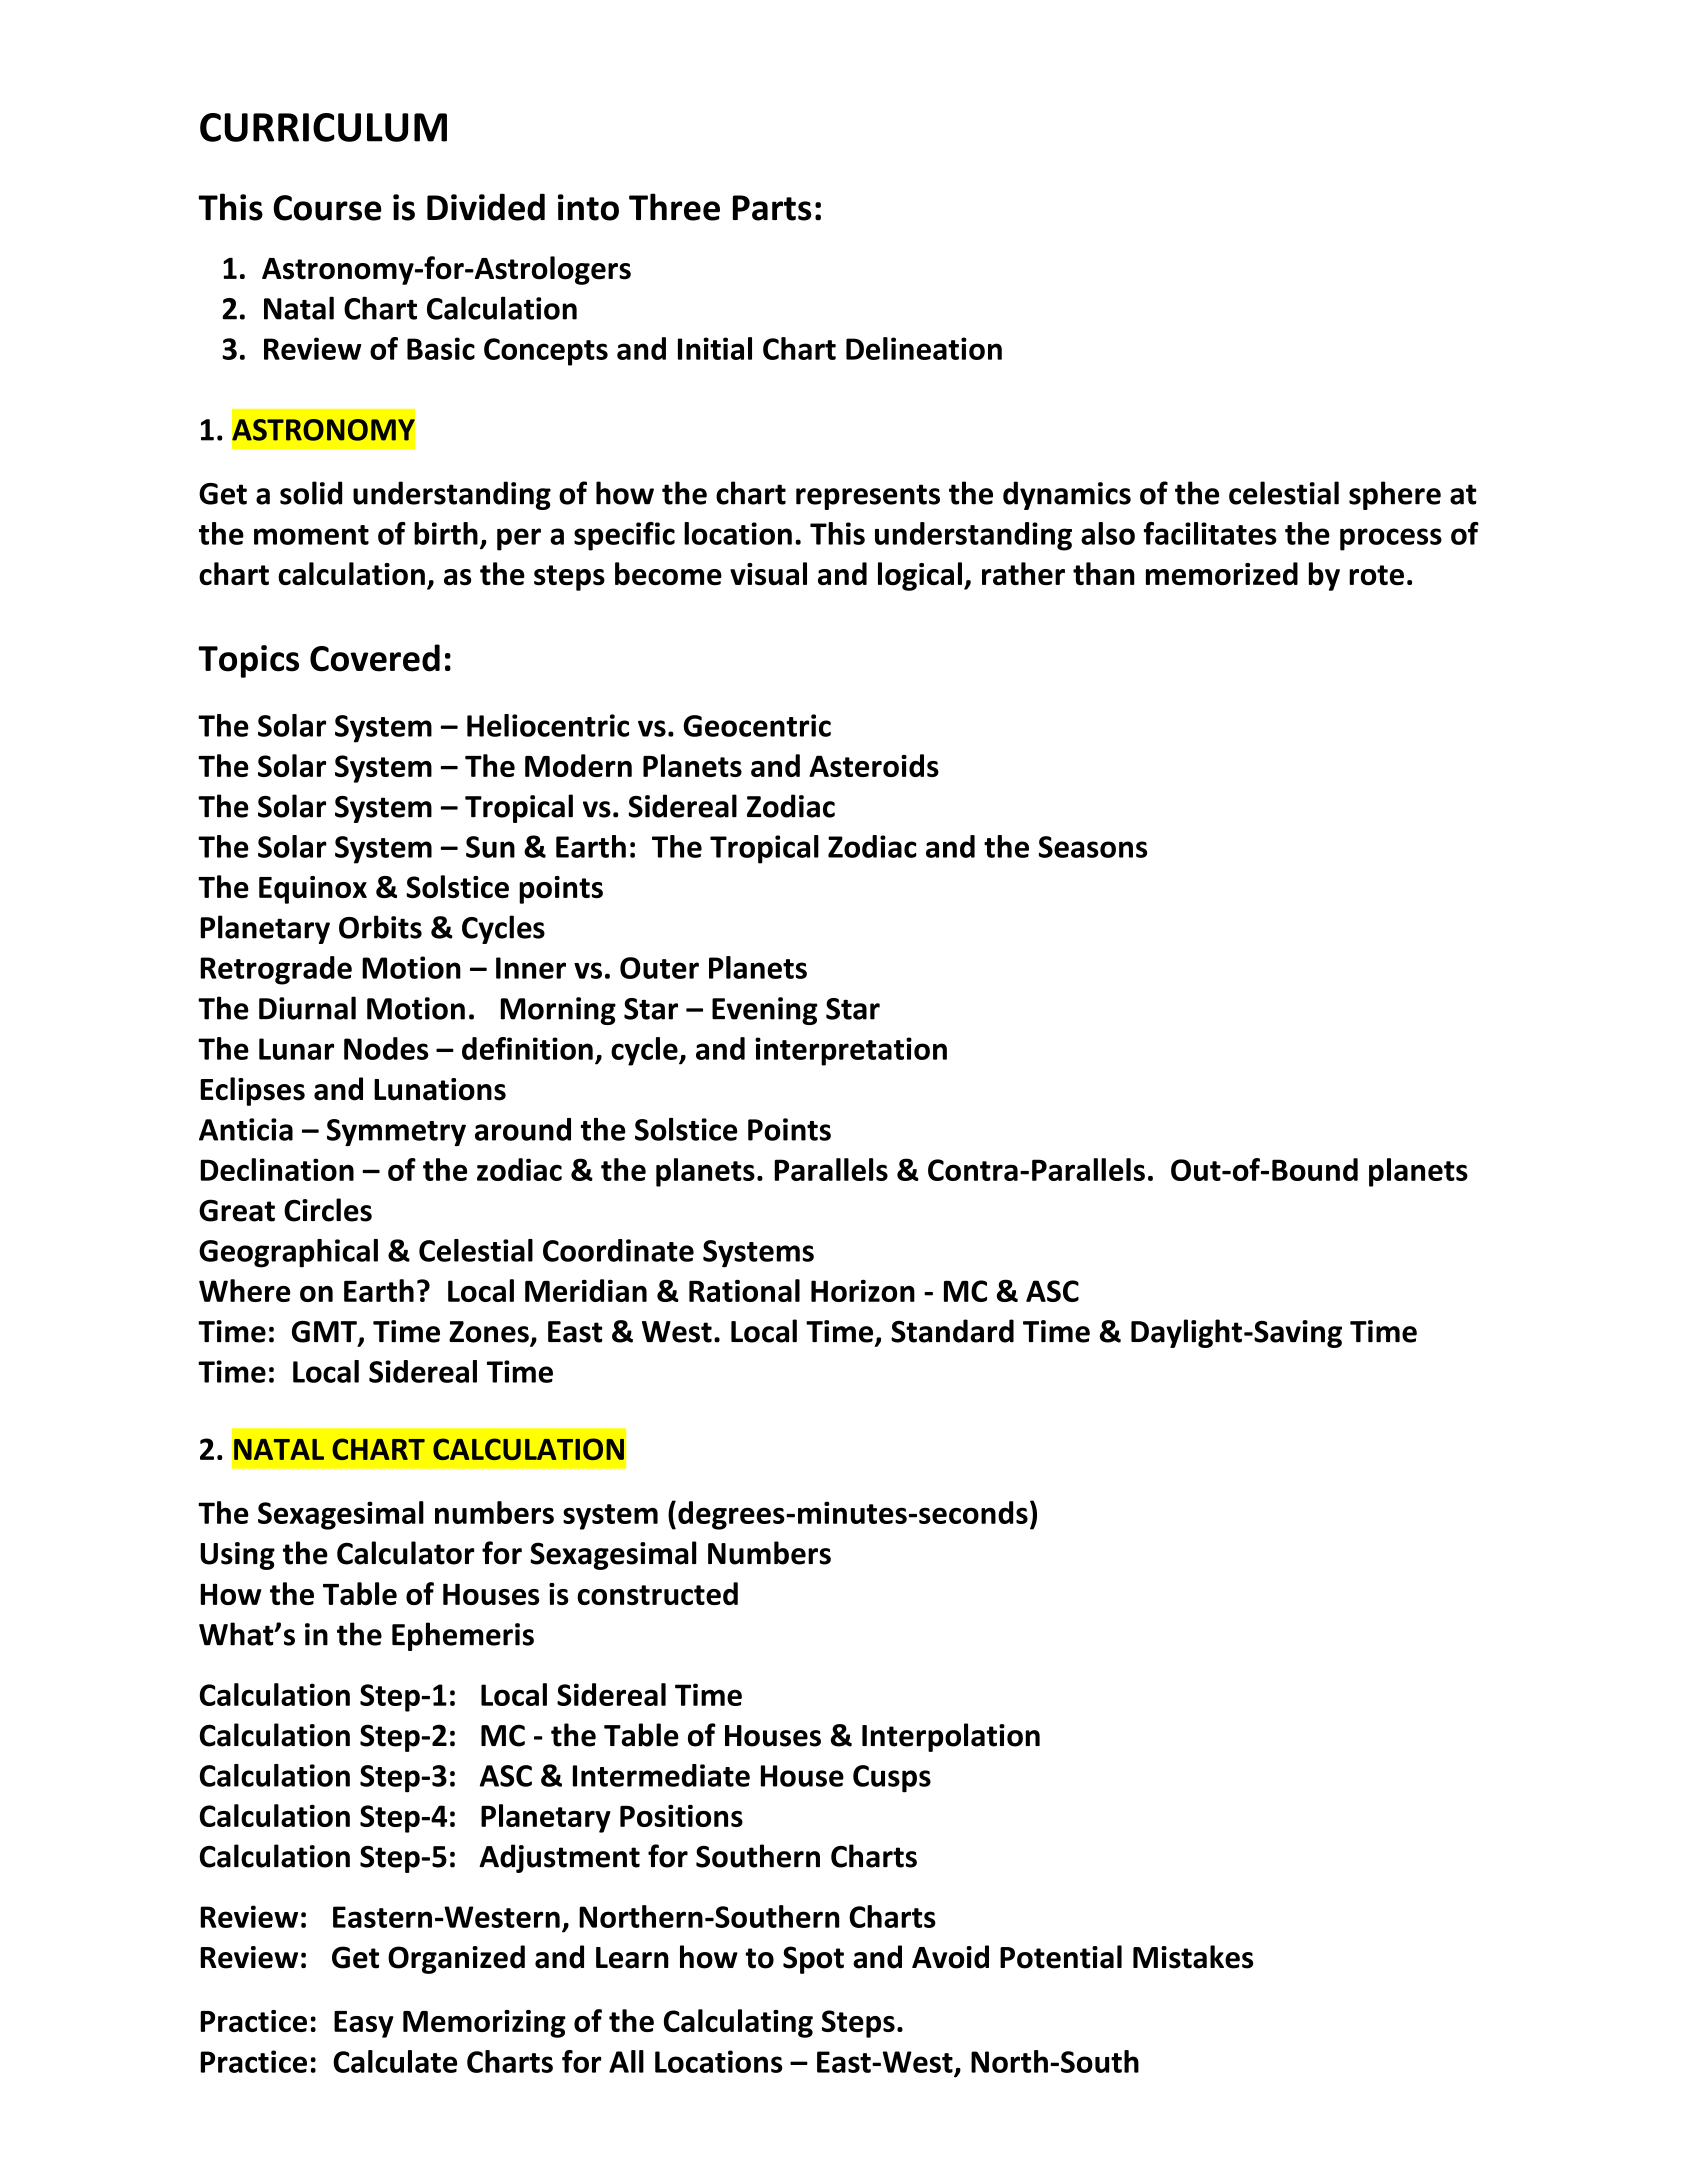 This document has width=1687, height=2183. Describe the element at coordinates (364, 2024) in the document. I see `Easy` at that location.
